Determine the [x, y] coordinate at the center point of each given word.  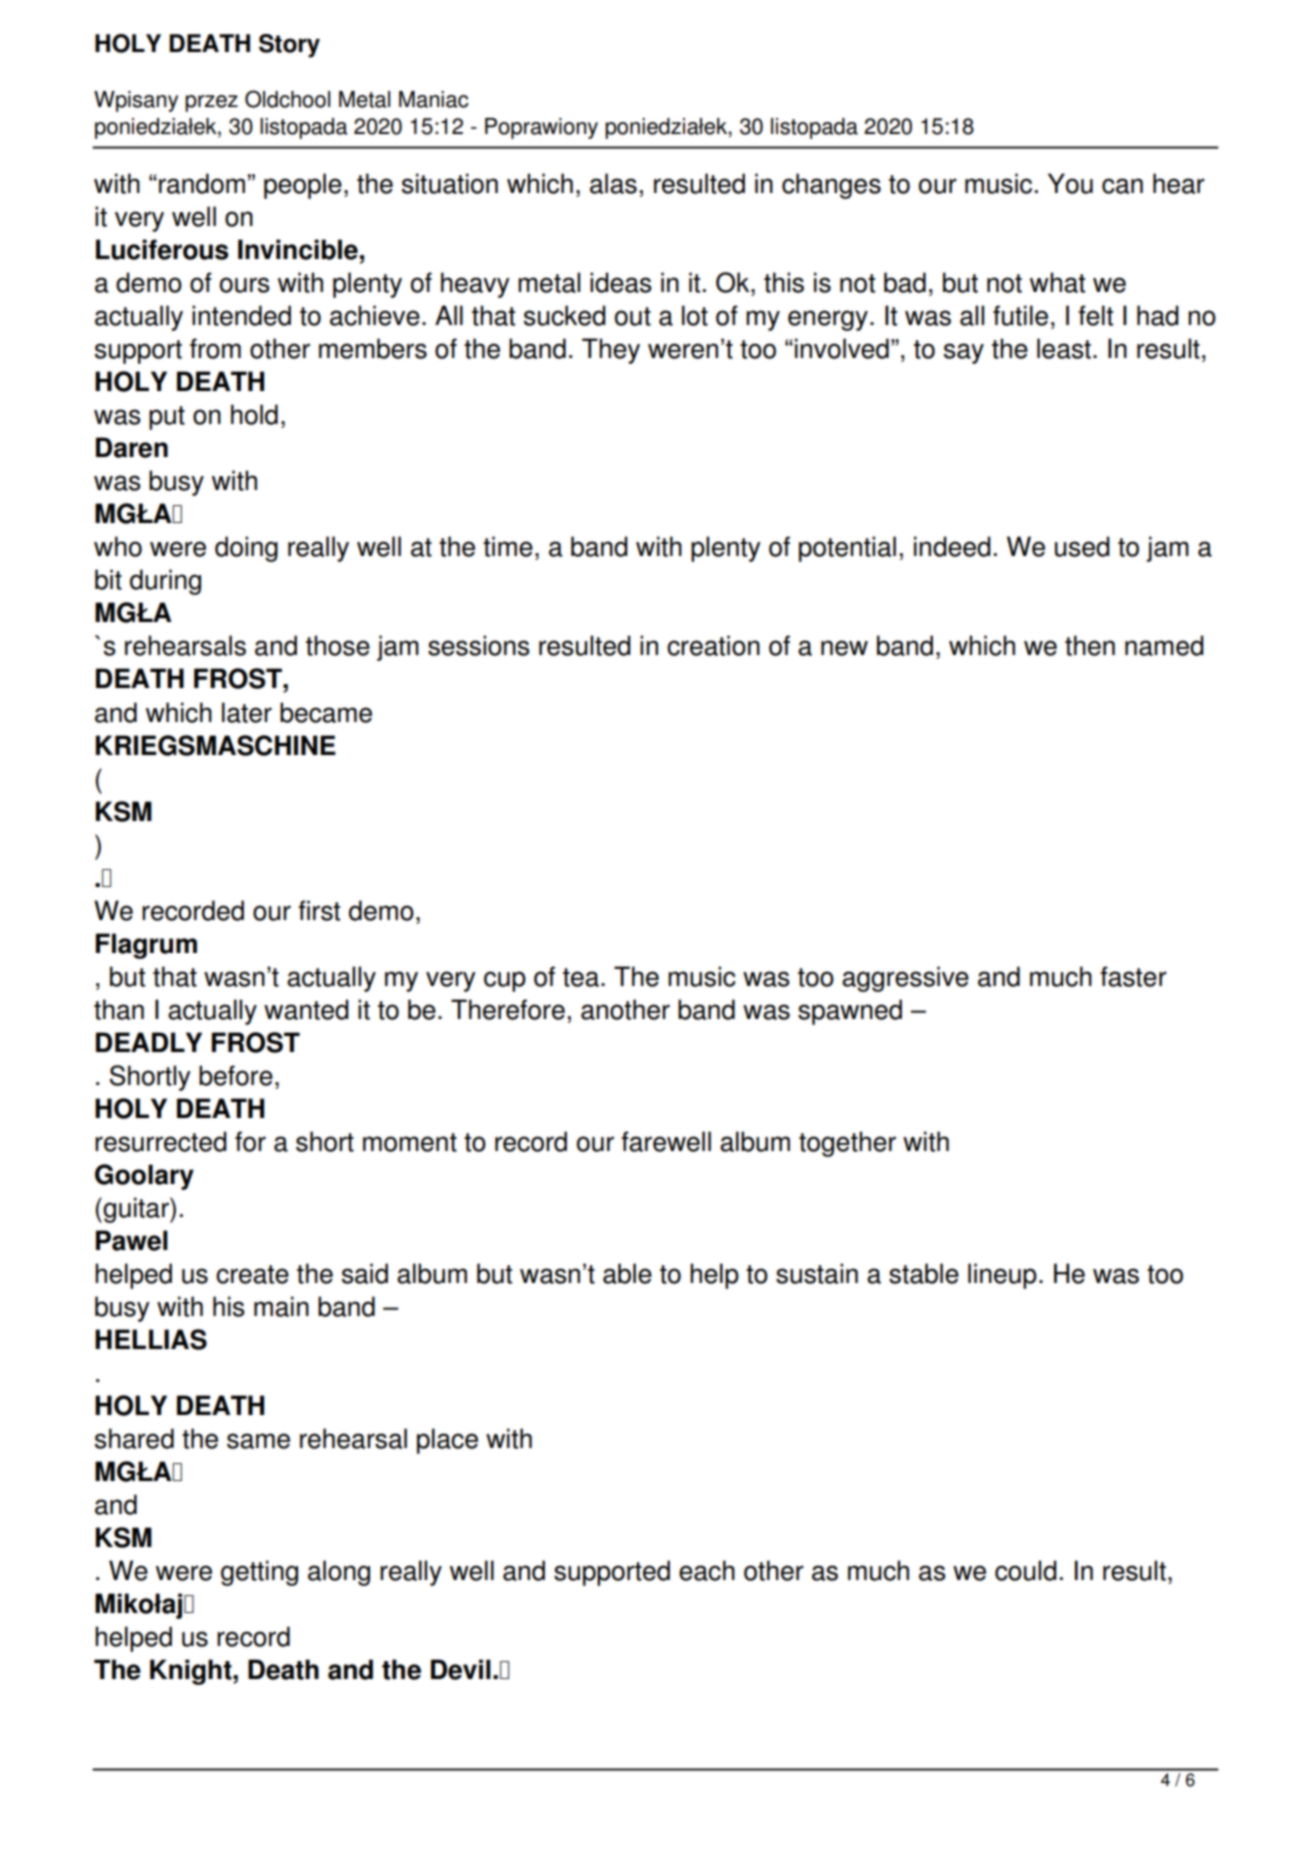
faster [1133, 976]
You [1070, 183]
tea [581, 977]
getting [259, 1573]
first [319, 910]
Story [289, 46]
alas [613, 183]
